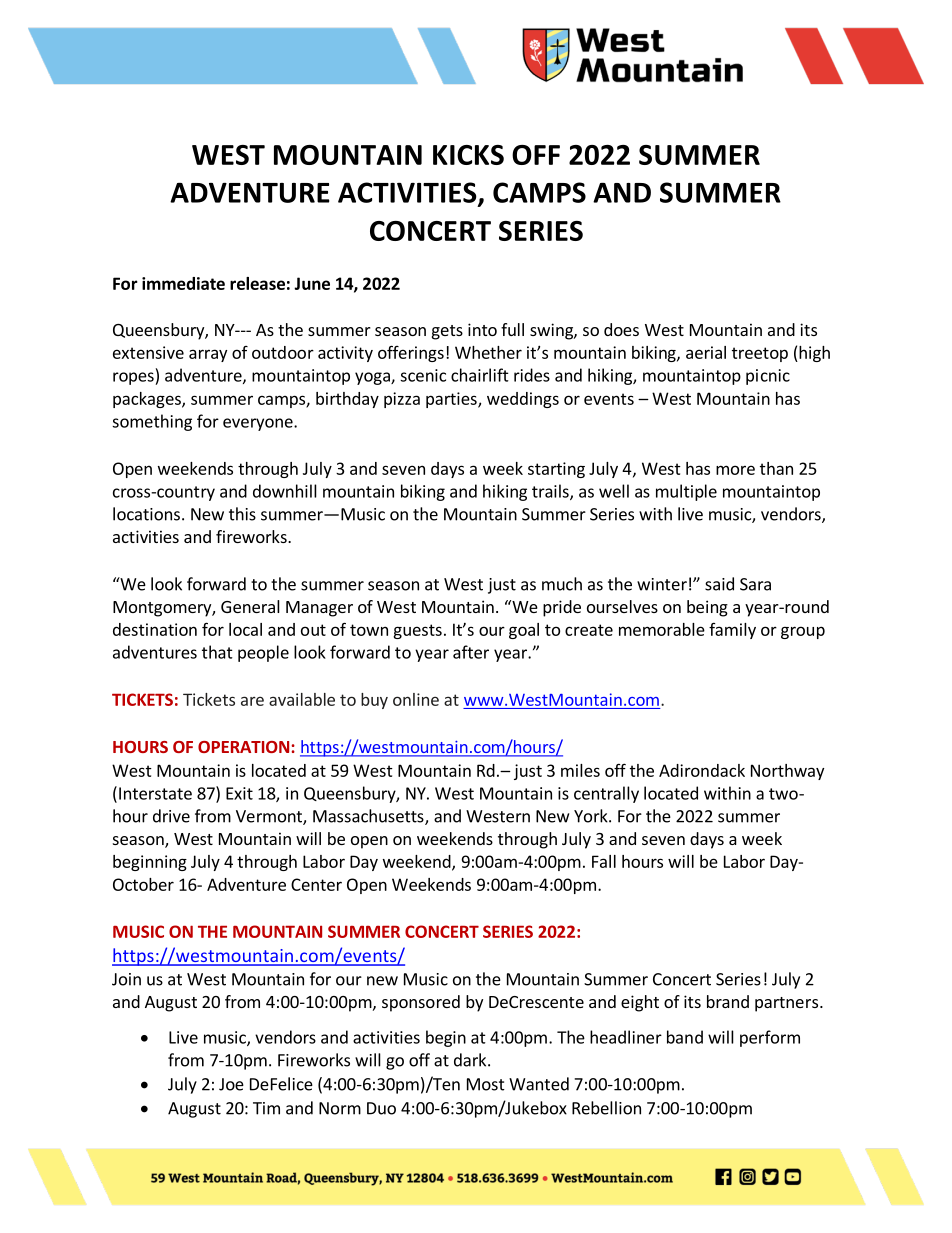  Describe the element at coordinates (369, 817) in the screenshot. I see `Massachusetts` at that location.
